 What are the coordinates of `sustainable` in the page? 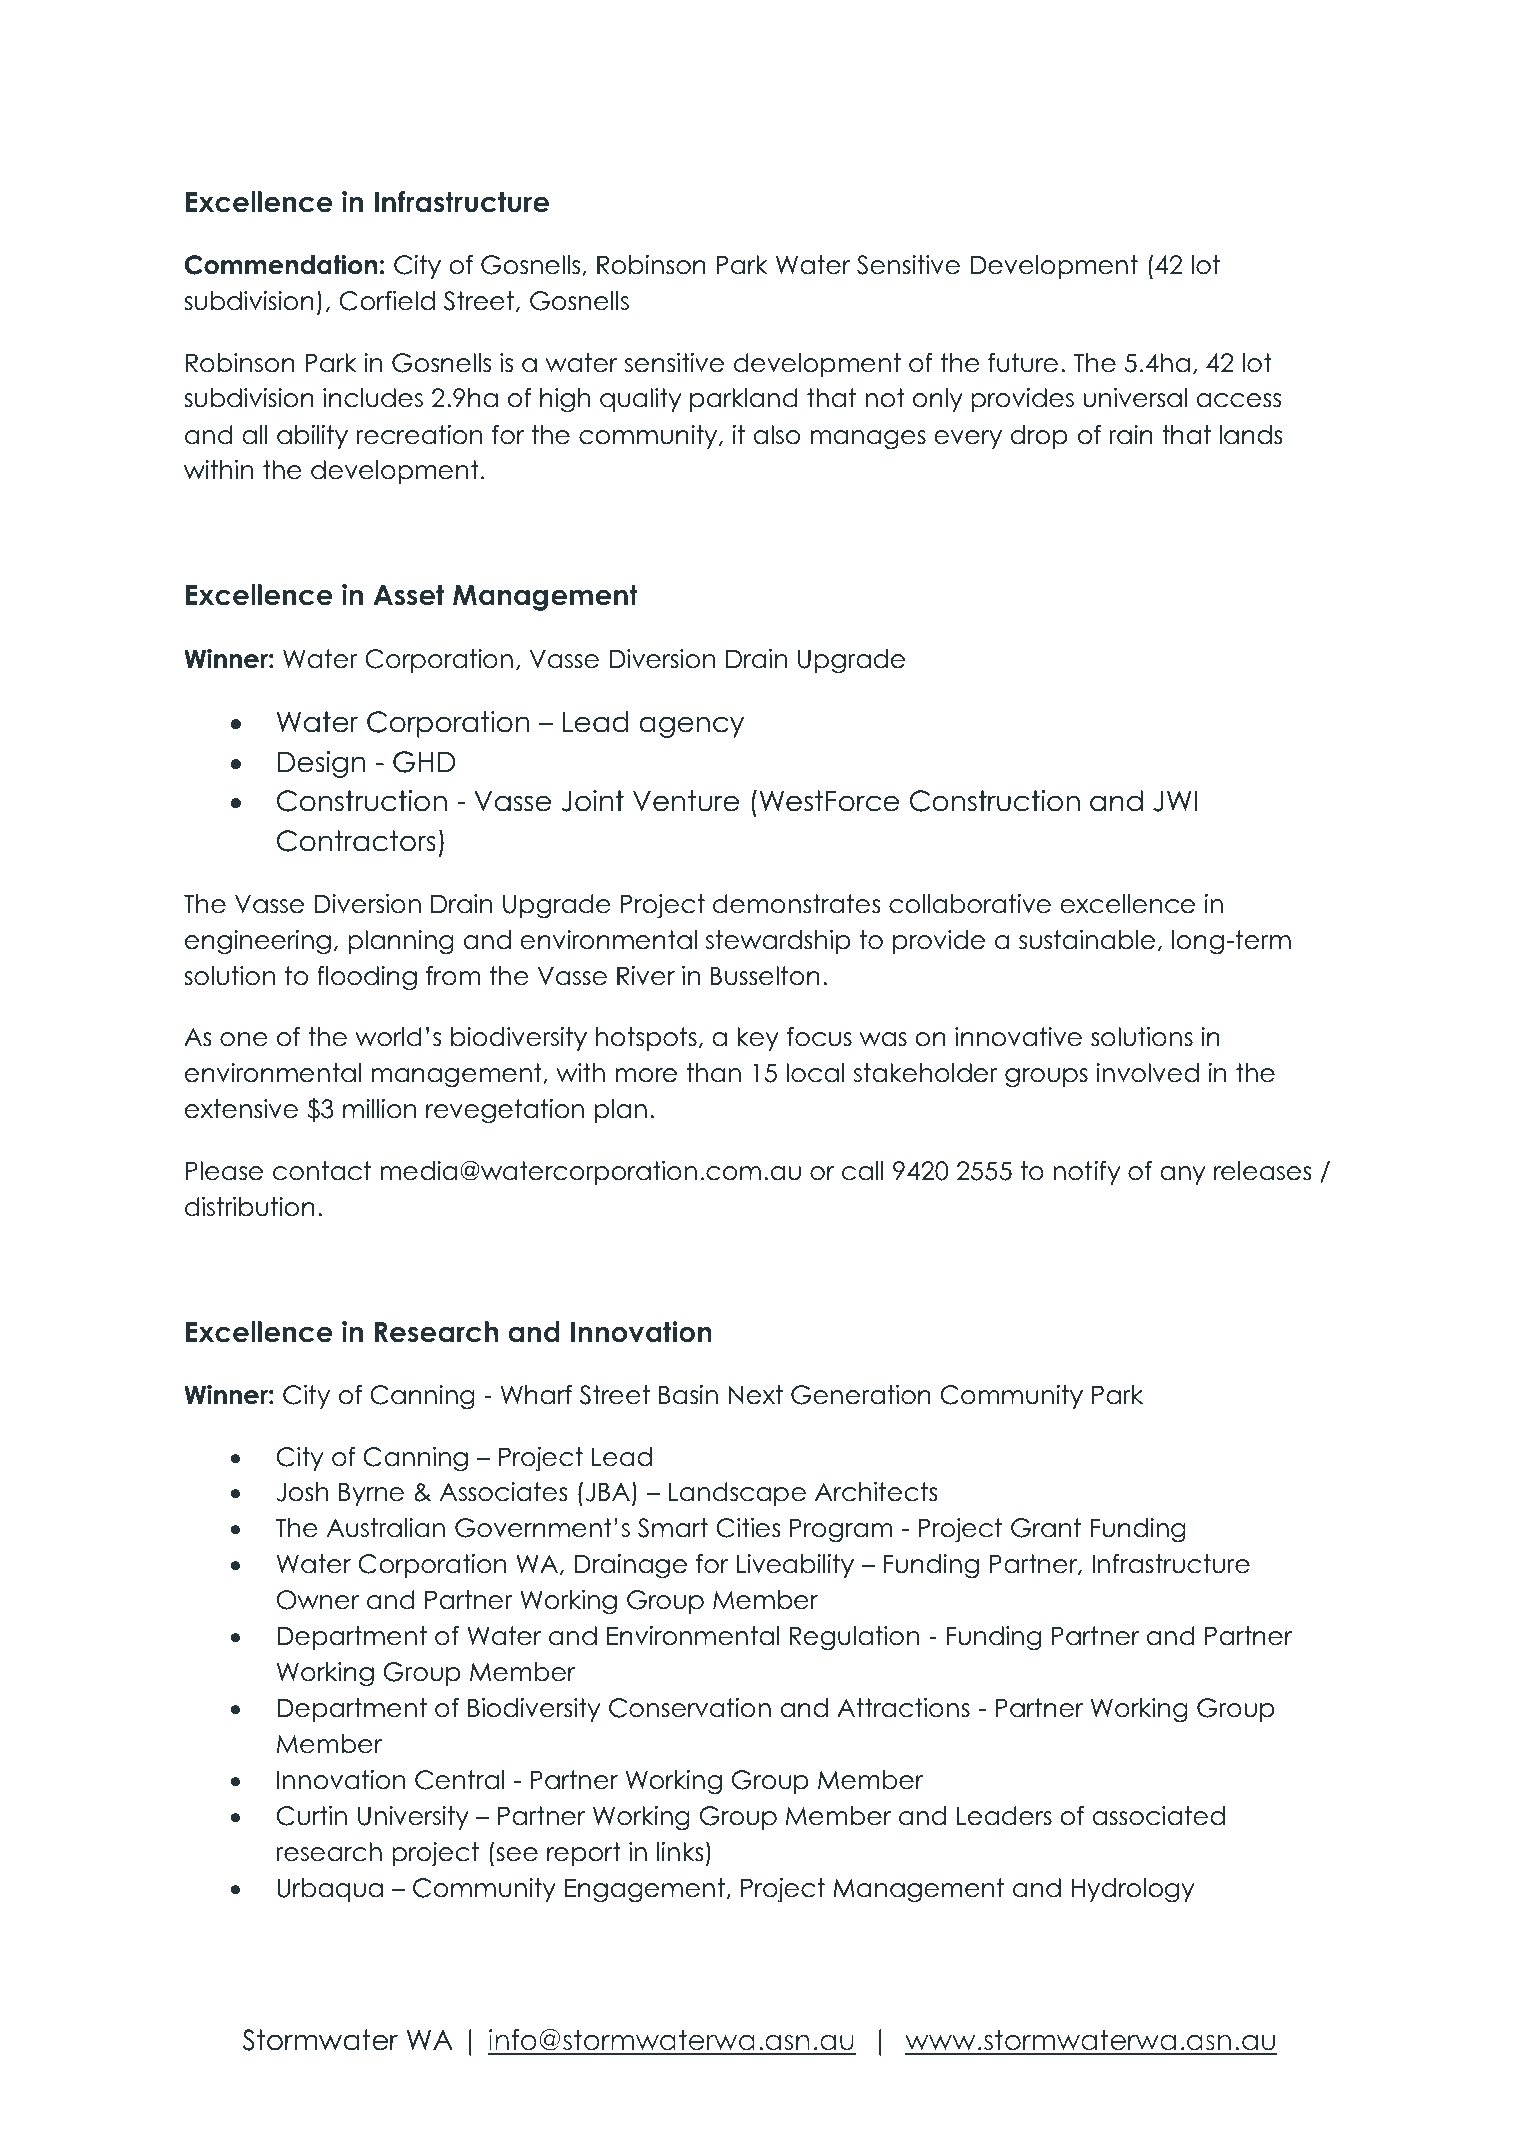 It's located at (1087, 940).
